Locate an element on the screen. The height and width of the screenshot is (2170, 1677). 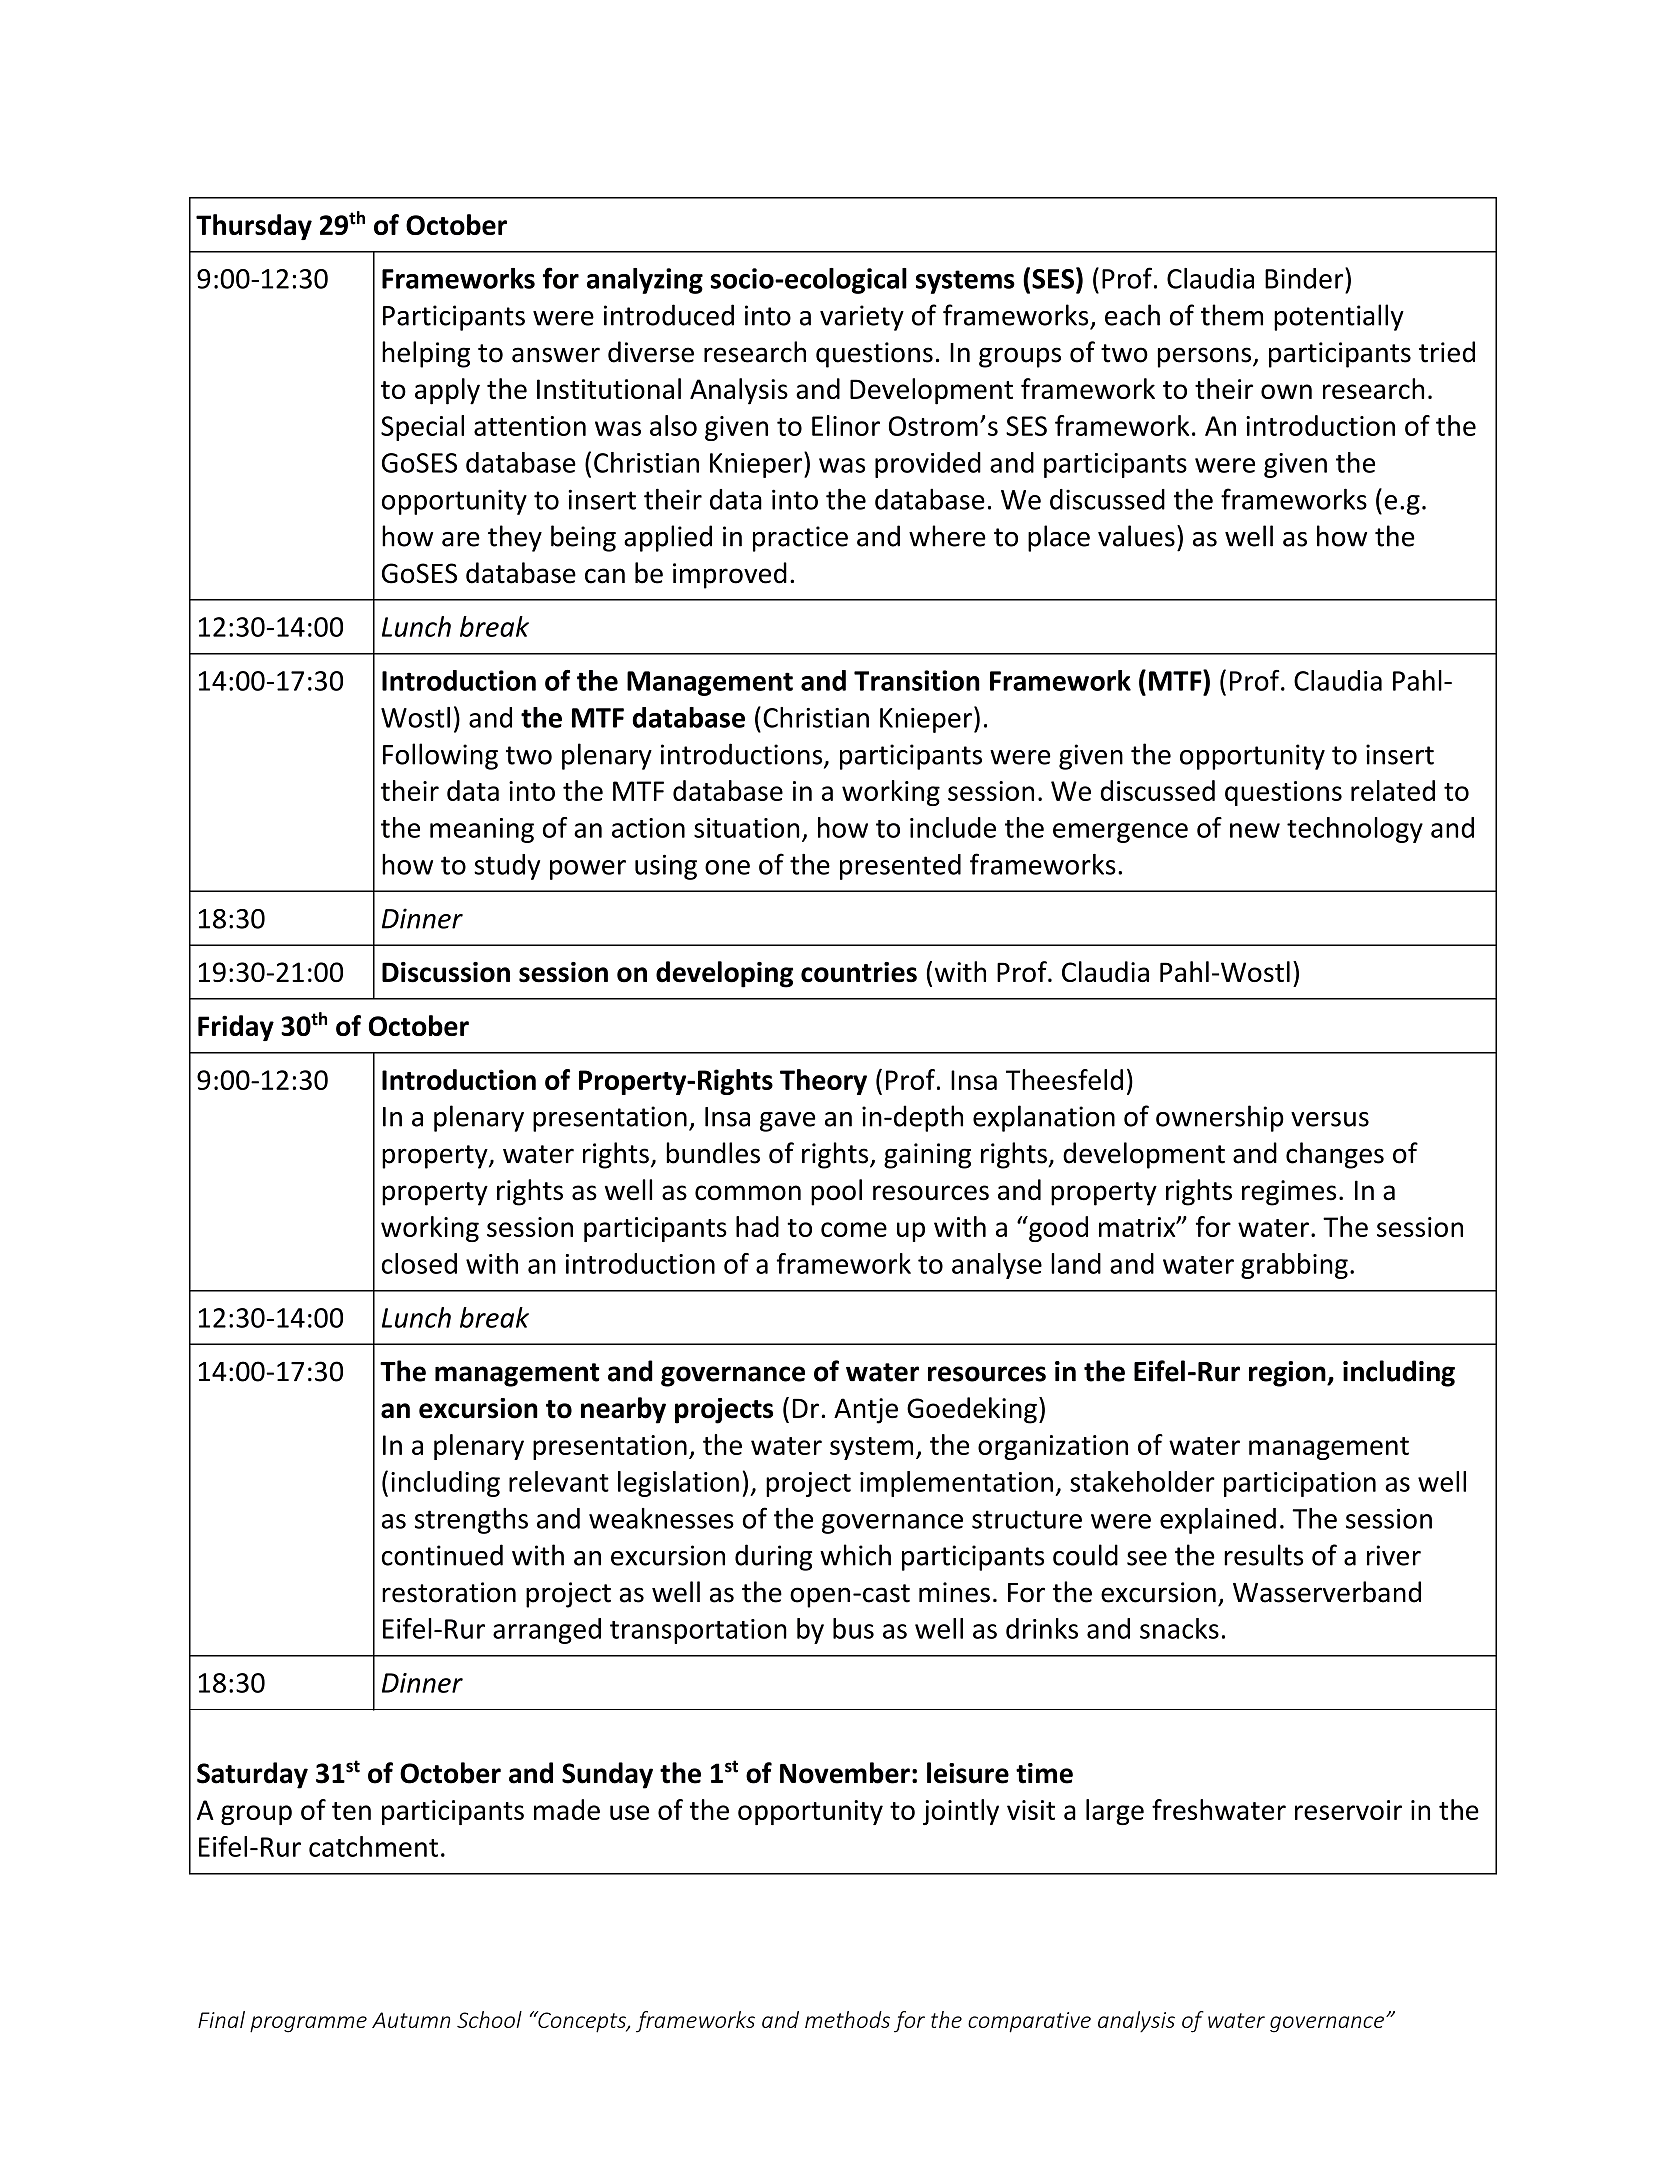
Autumn is located at coordinates (411, 2020).
